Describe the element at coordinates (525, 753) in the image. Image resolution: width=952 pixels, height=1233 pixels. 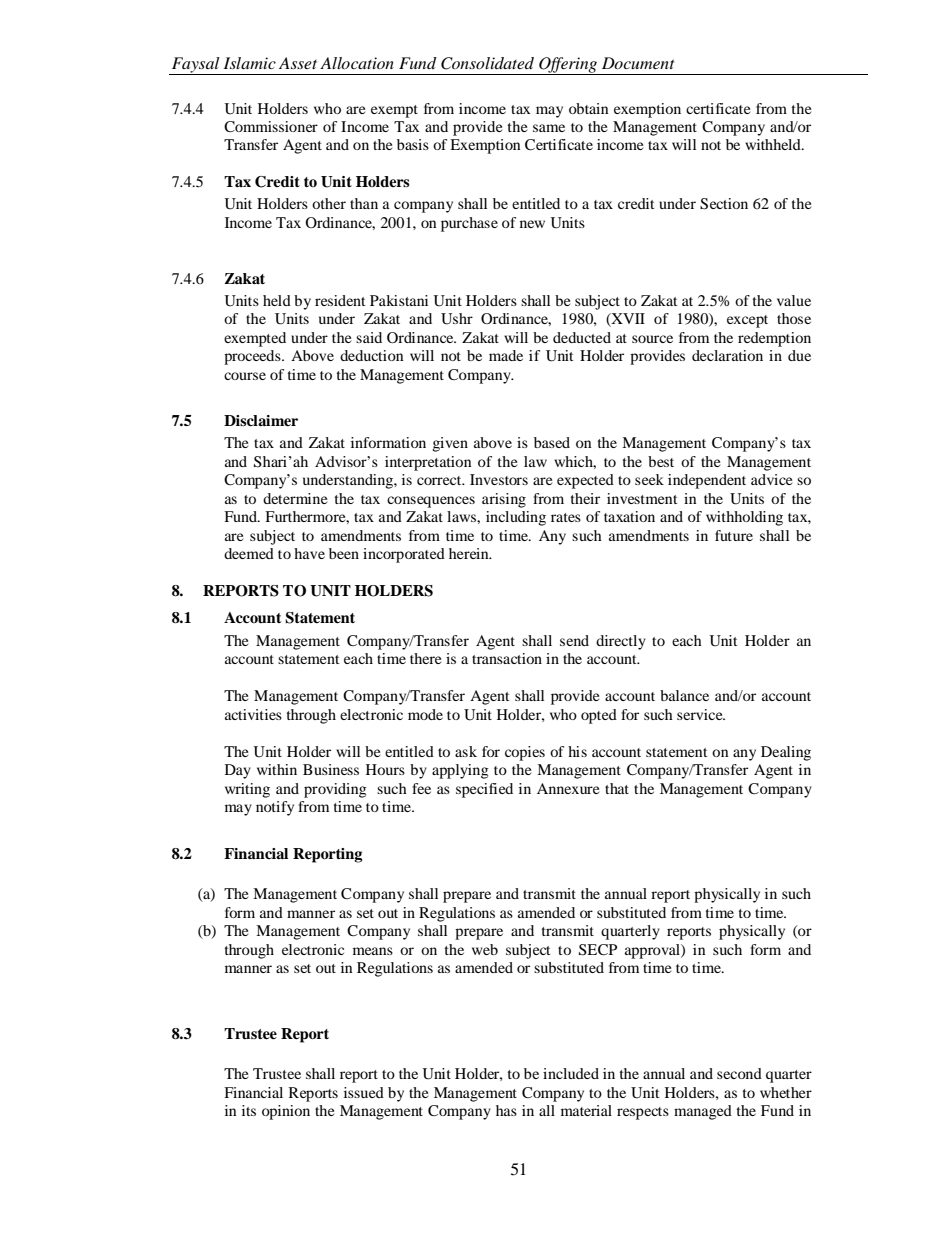
I see `copies` at that location.
